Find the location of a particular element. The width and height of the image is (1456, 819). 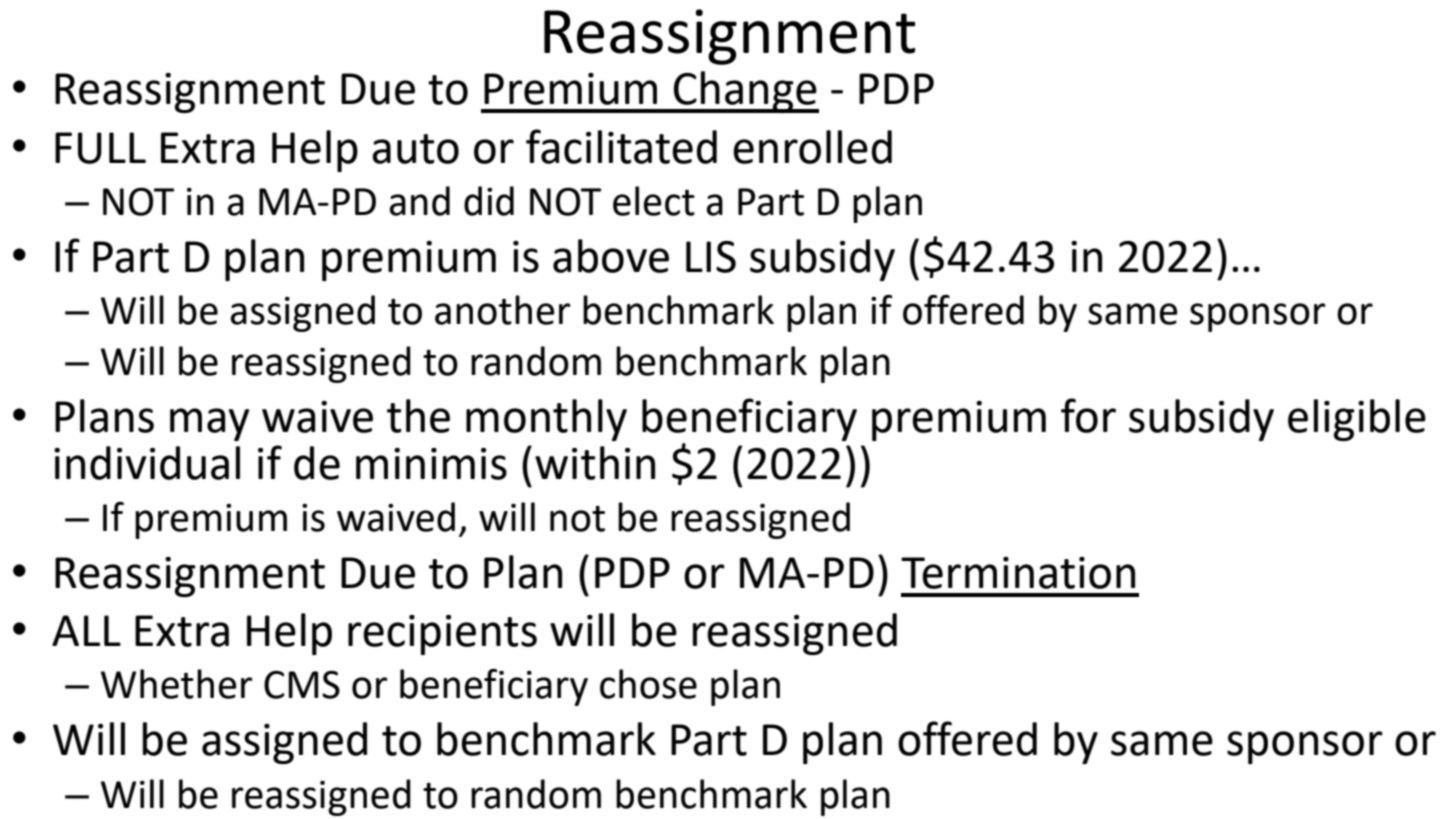

monthly is located at coordinates (546, 420).
